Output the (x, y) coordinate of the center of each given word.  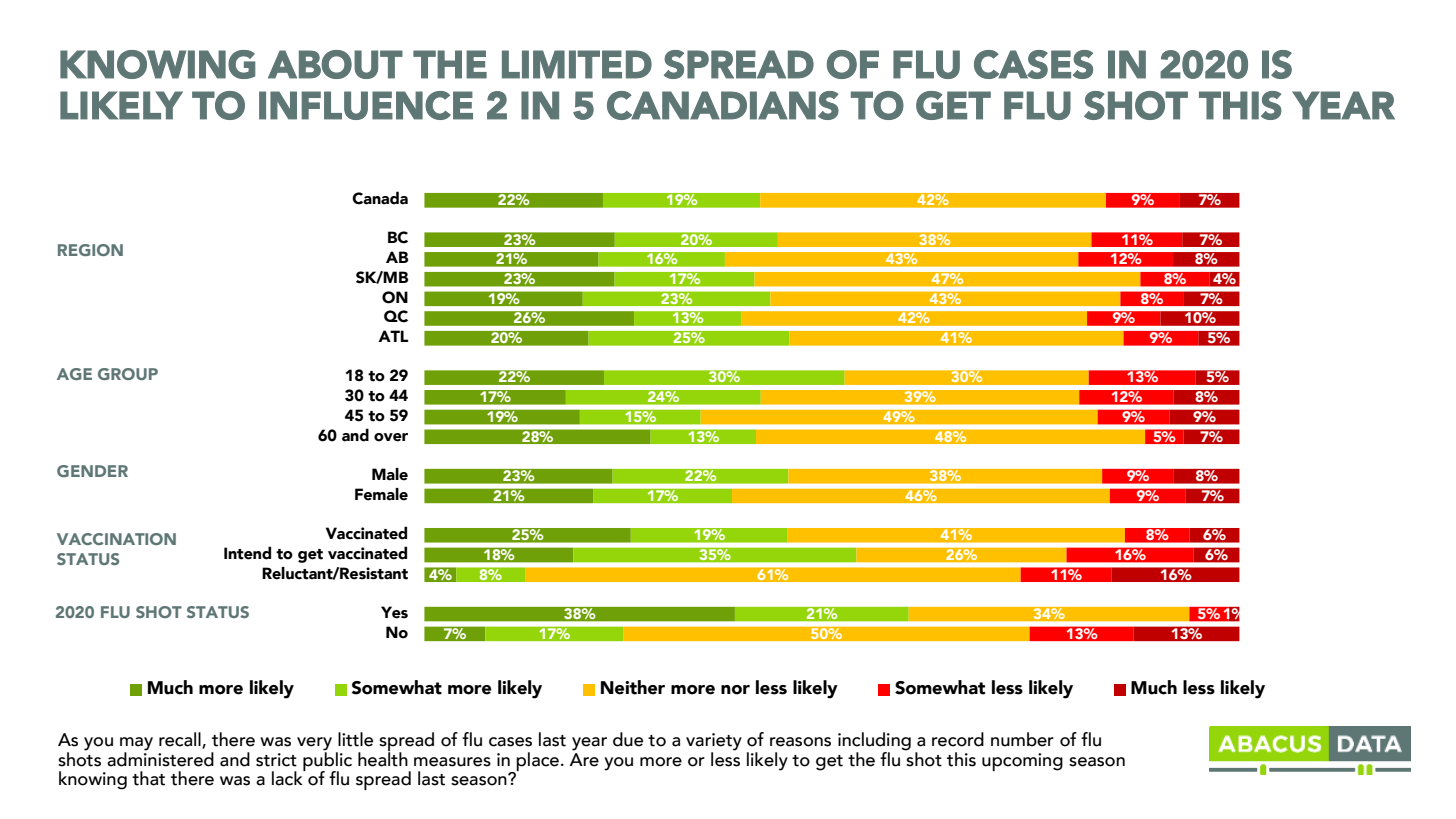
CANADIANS (723, 105)
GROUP (128, 374)
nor (735, 690)
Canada (380, 198)
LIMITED (577, 64)
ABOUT (335, 64)
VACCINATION (116, 539)
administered (160, 758)
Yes (394, 612)
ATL (393, 336)
